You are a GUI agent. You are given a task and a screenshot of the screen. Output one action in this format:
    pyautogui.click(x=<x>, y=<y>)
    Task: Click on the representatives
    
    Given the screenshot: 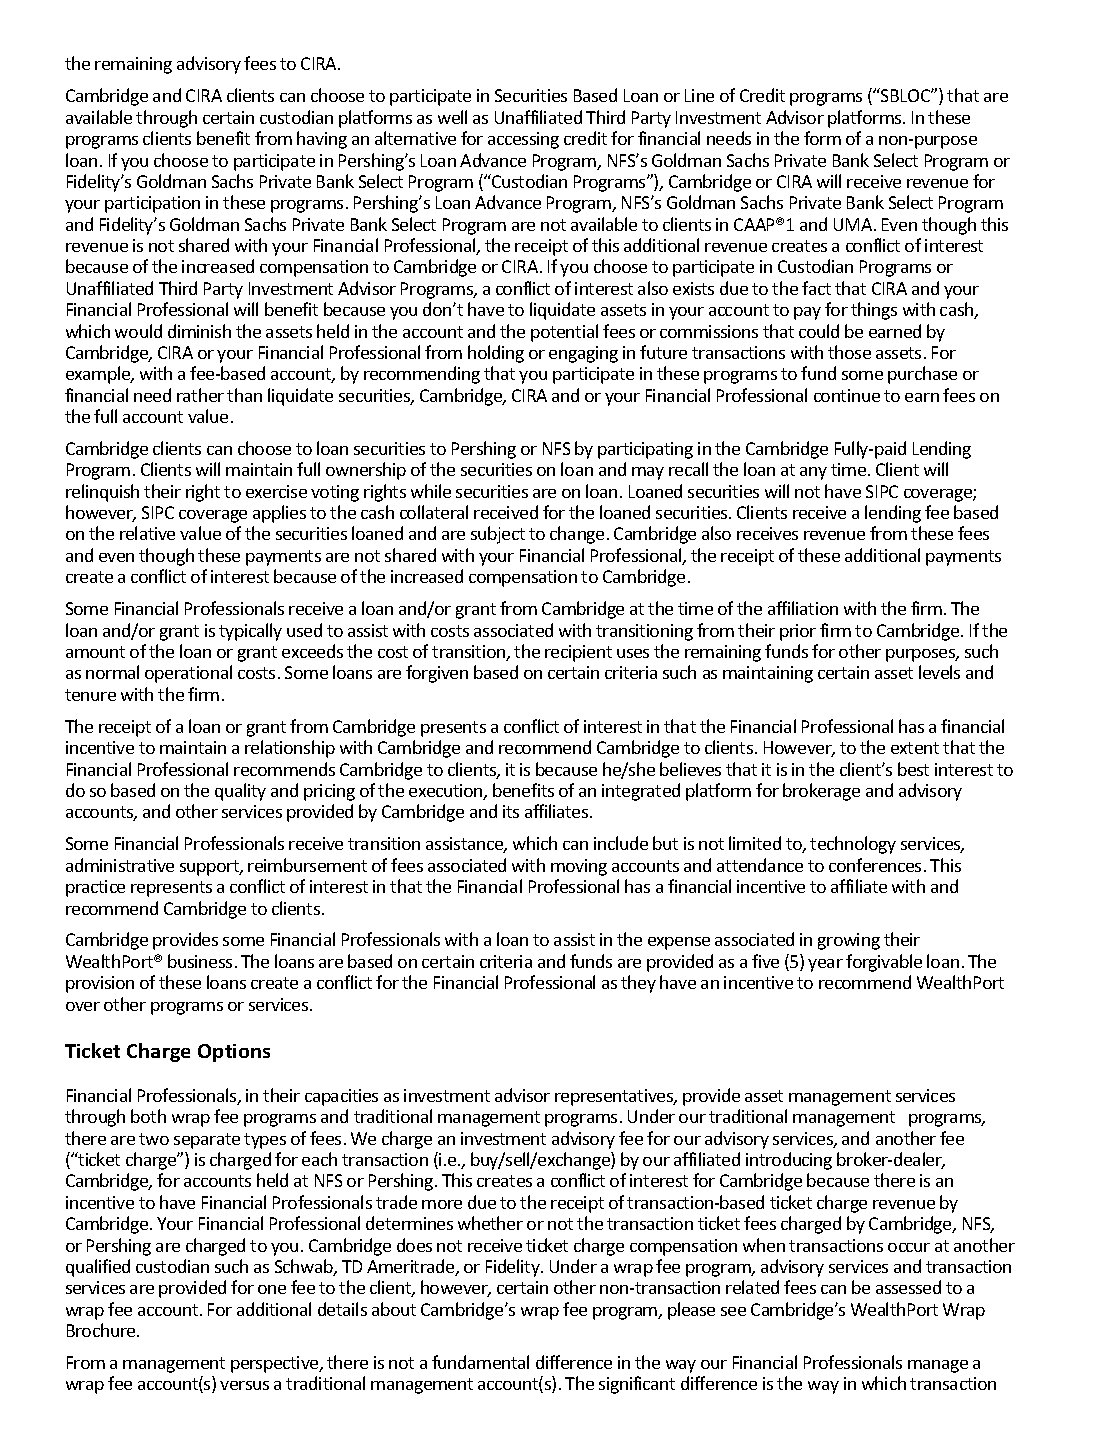 What is the action you would take?
    pyautogui.click(x=615, y=1097)
